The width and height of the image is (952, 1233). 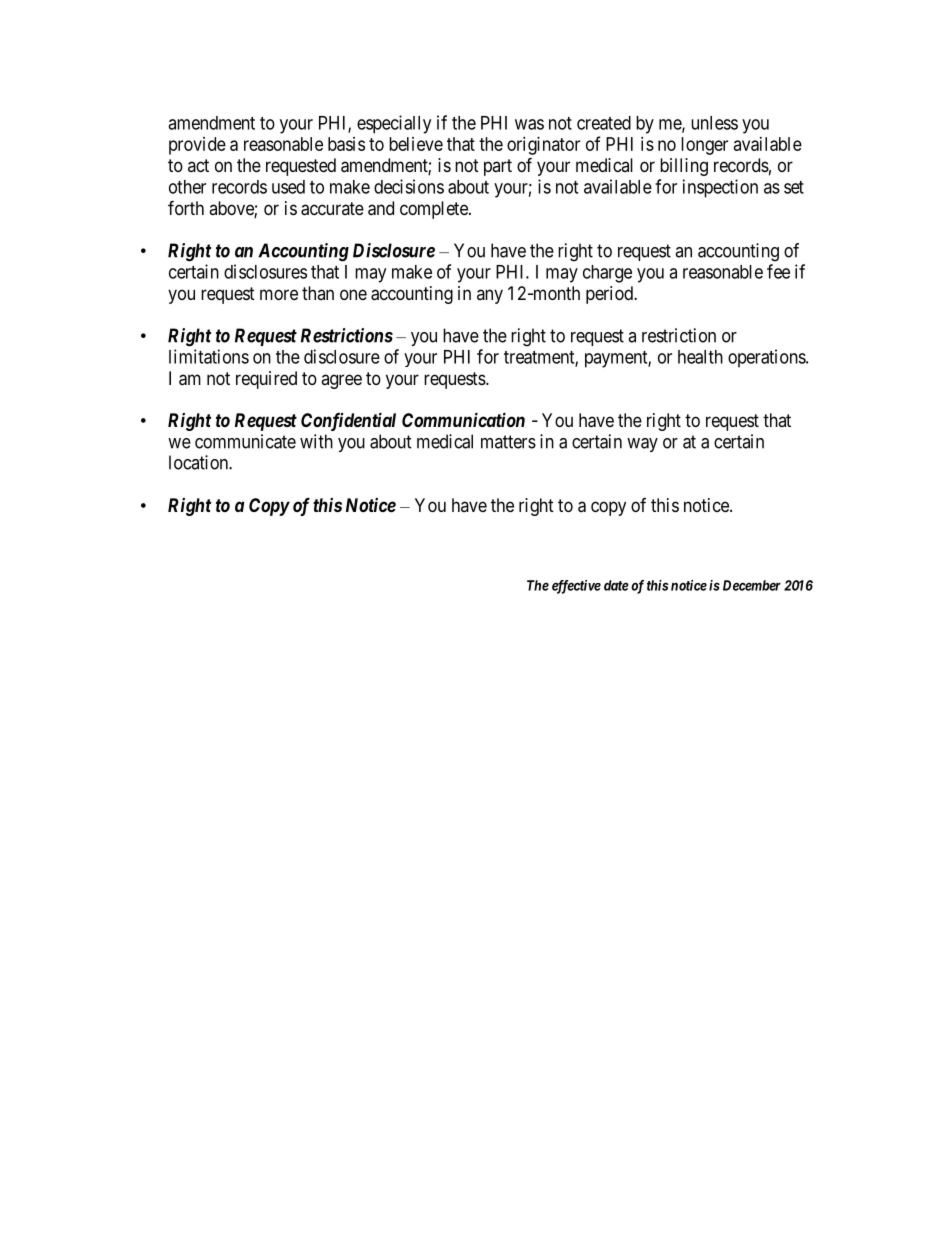 I want to click on location, so click(x=199, y=462).
